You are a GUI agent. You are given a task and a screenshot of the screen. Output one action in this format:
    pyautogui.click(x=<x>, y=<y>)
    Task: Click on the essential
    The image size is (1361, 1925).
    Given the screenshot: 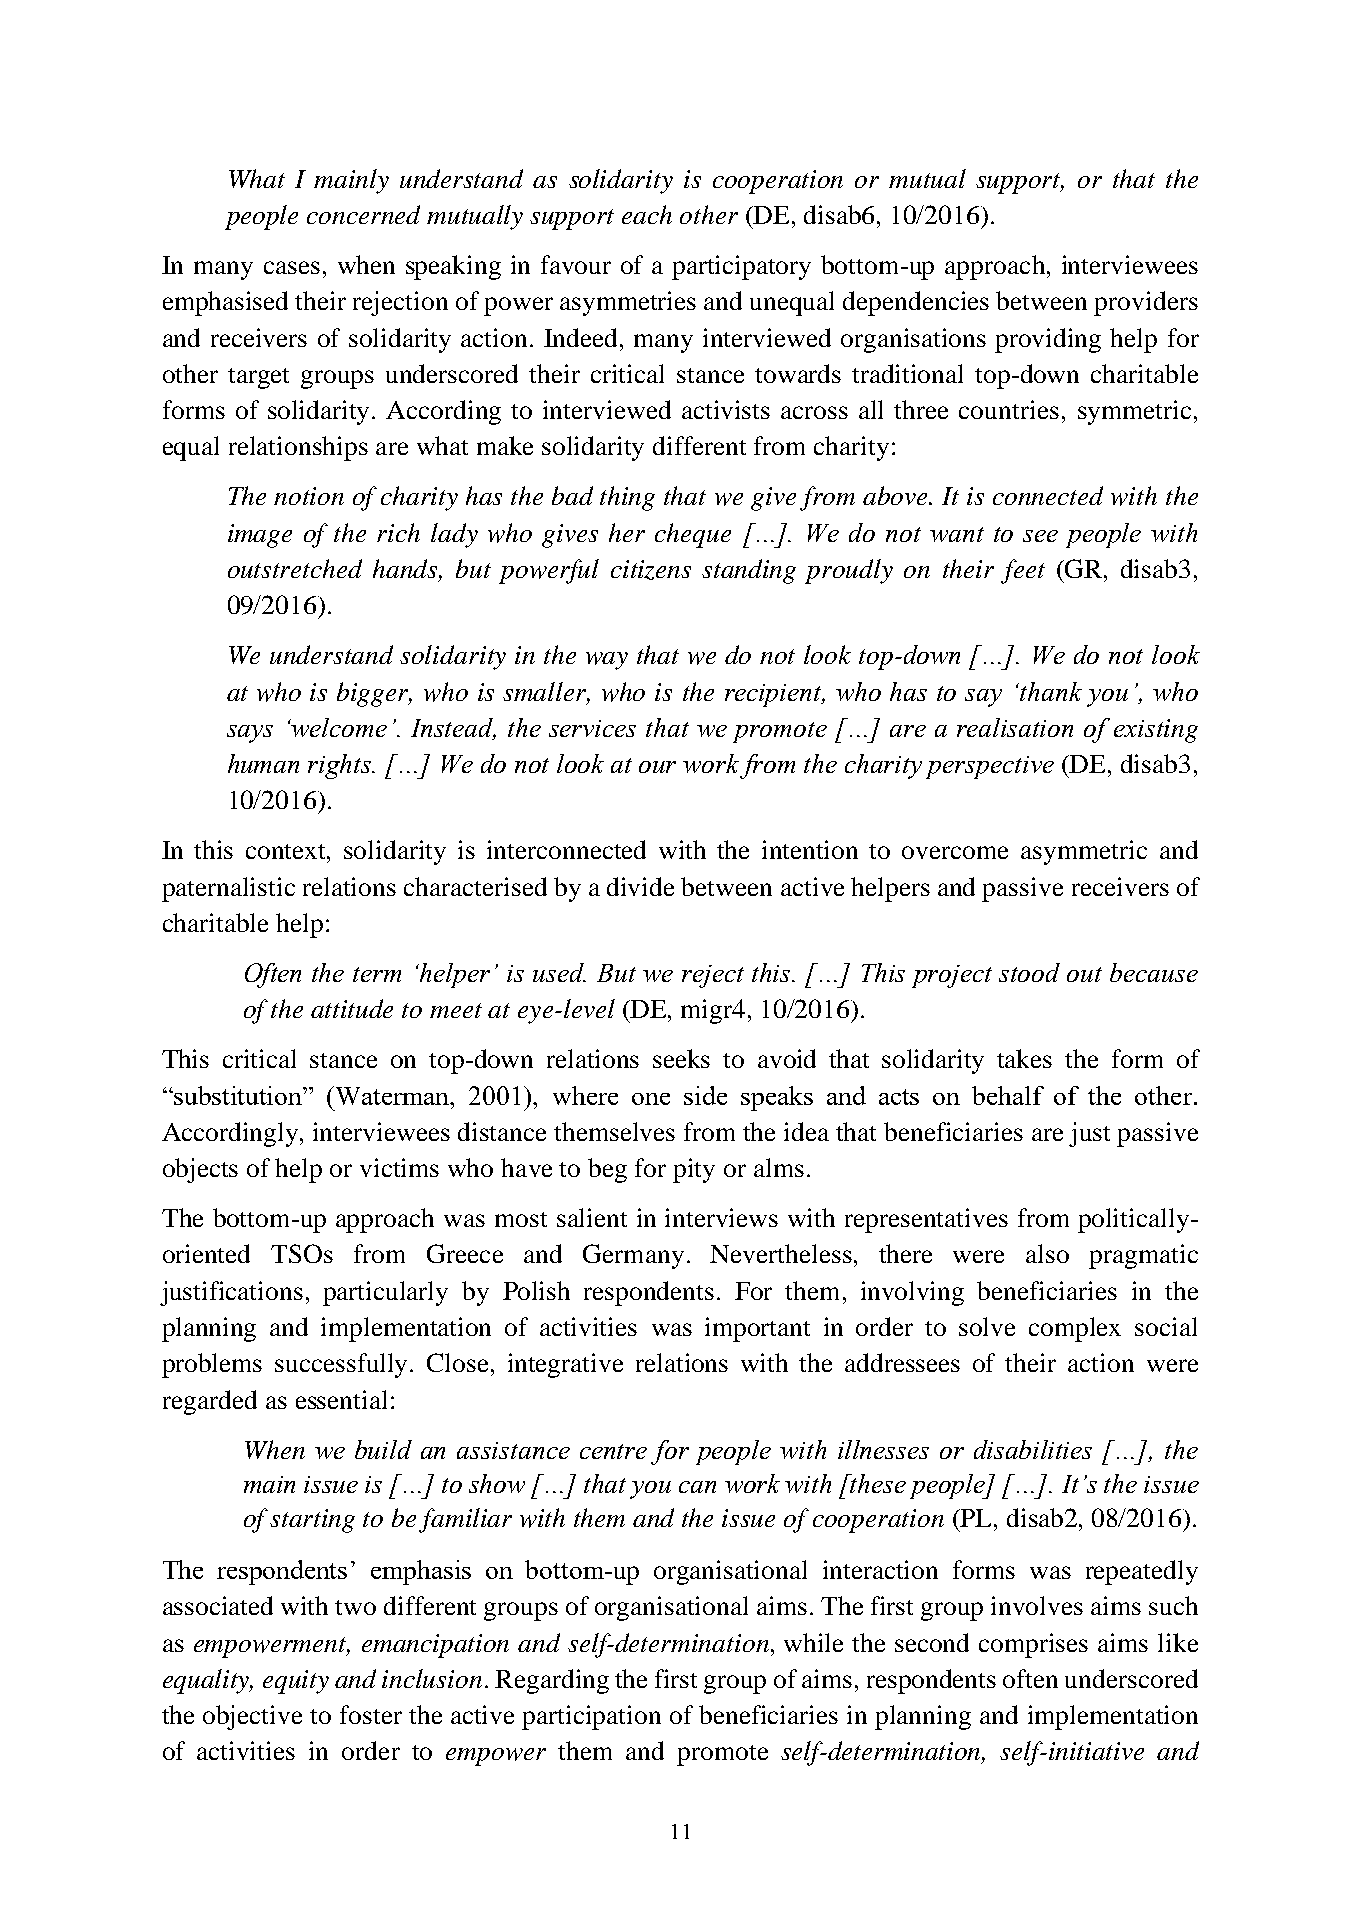 What is the action you would take?
    pyautogui.click(x=341, y=1399)
